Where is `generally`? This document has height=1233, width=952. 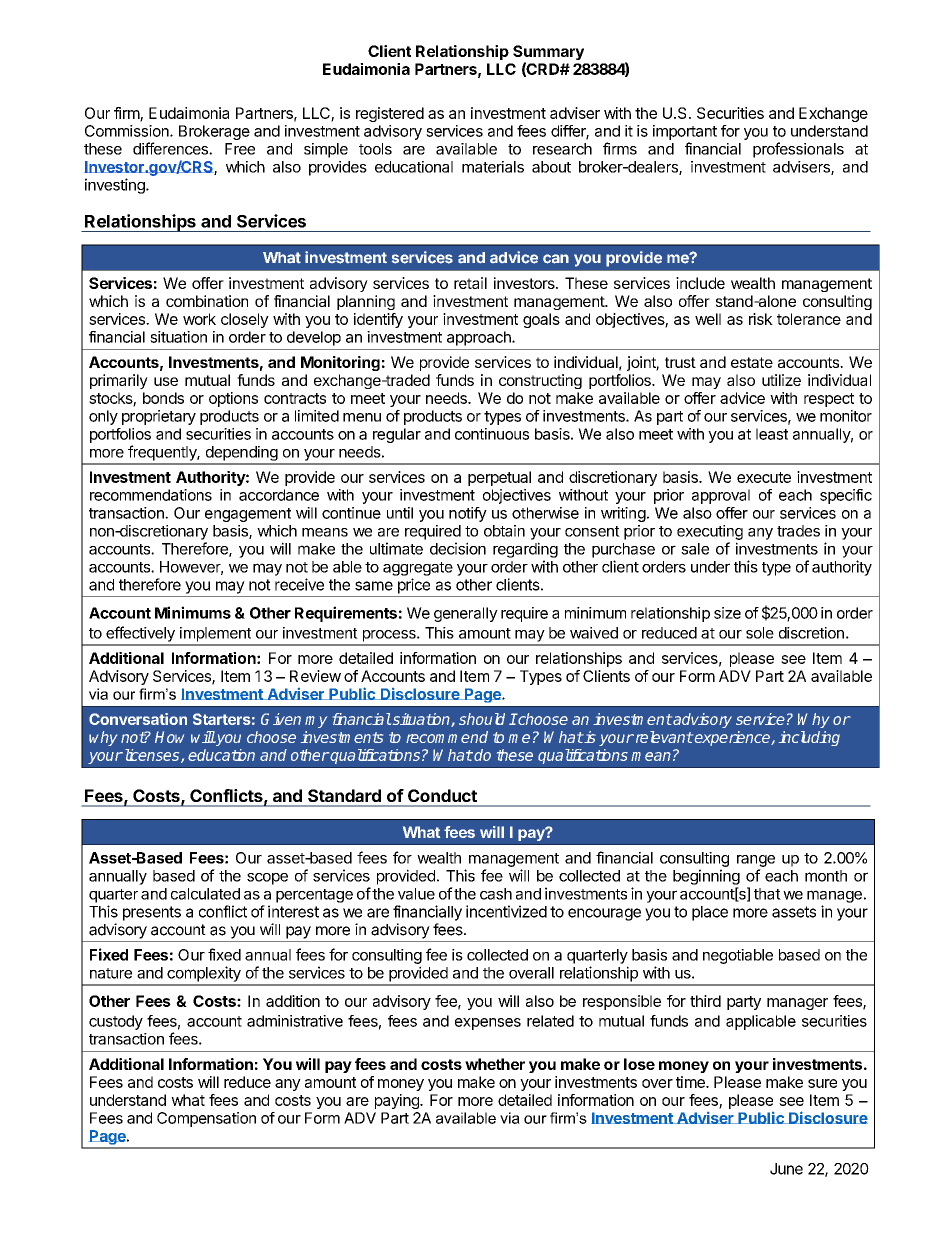
generally is located at coordinates (466, 614).
